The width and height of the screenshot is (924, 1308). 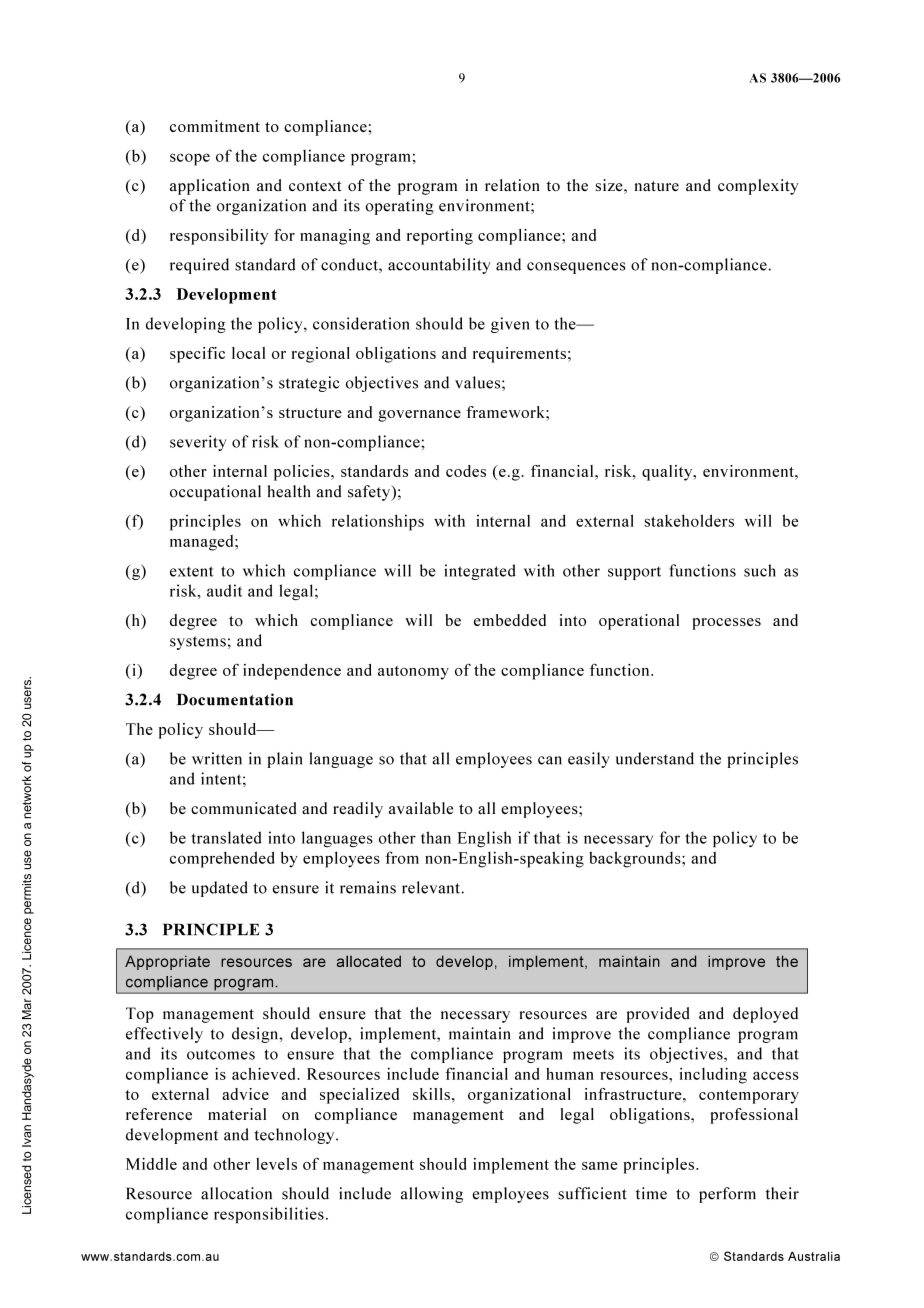 I want to click on stakeholders, so click(x=689, y=520).
